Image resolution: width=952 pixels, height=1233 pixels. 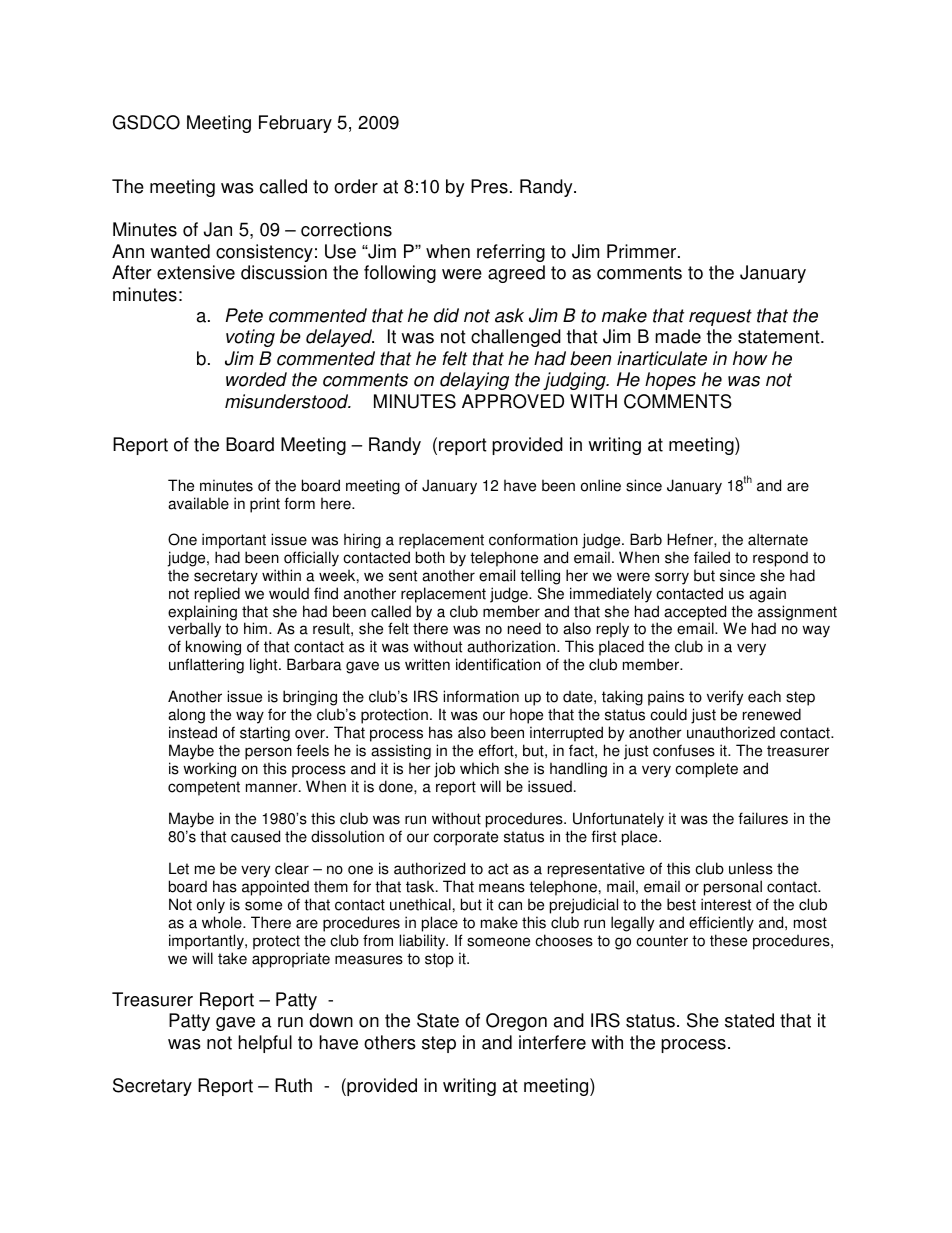 What do you see at coordinates (356, 186) in the page?
I see `order` at bounding box center [356, 186].
